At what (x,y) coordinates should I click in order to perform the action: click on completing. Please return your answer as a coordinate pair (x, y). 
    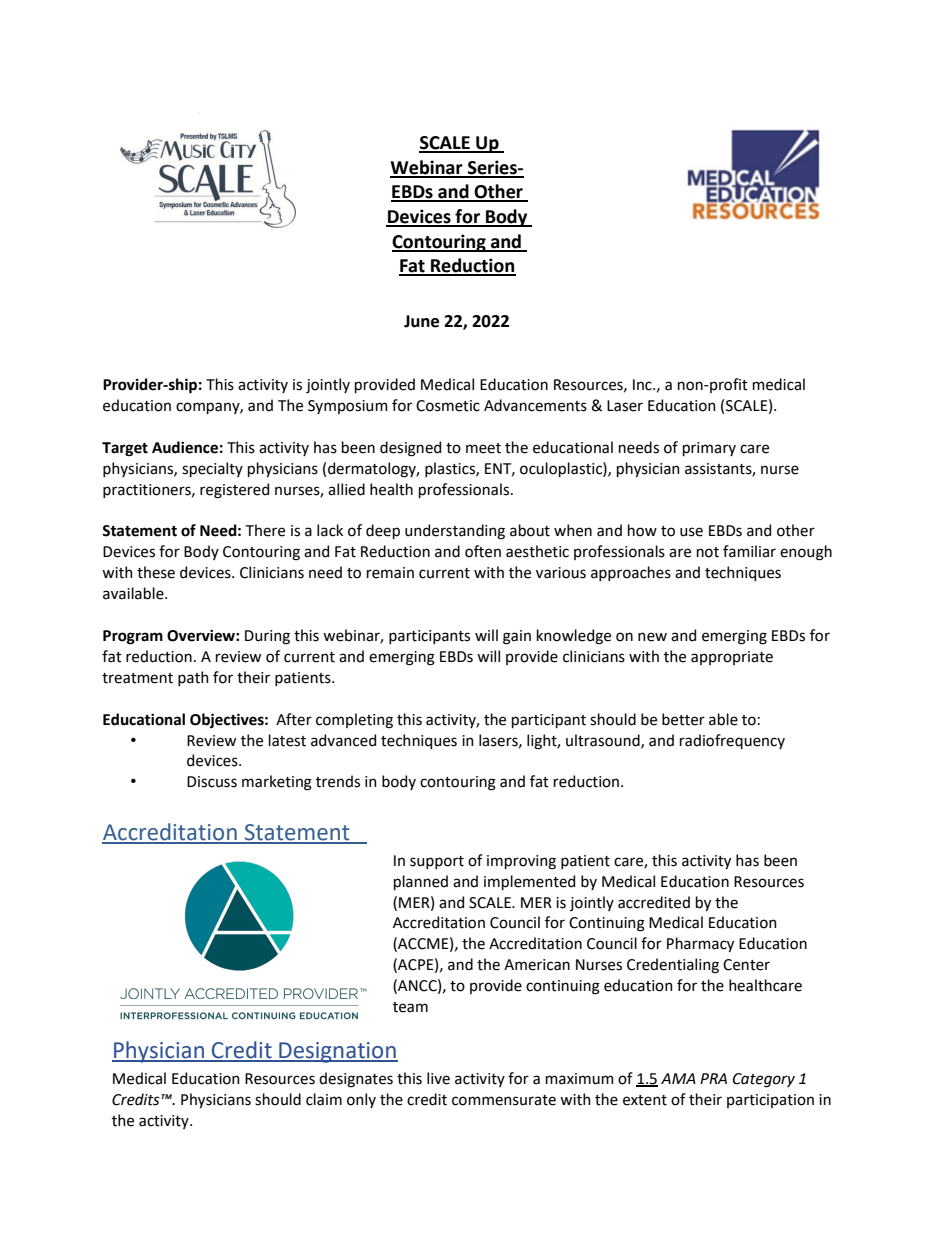
    Looking at the image, I should click on (354, 721).
